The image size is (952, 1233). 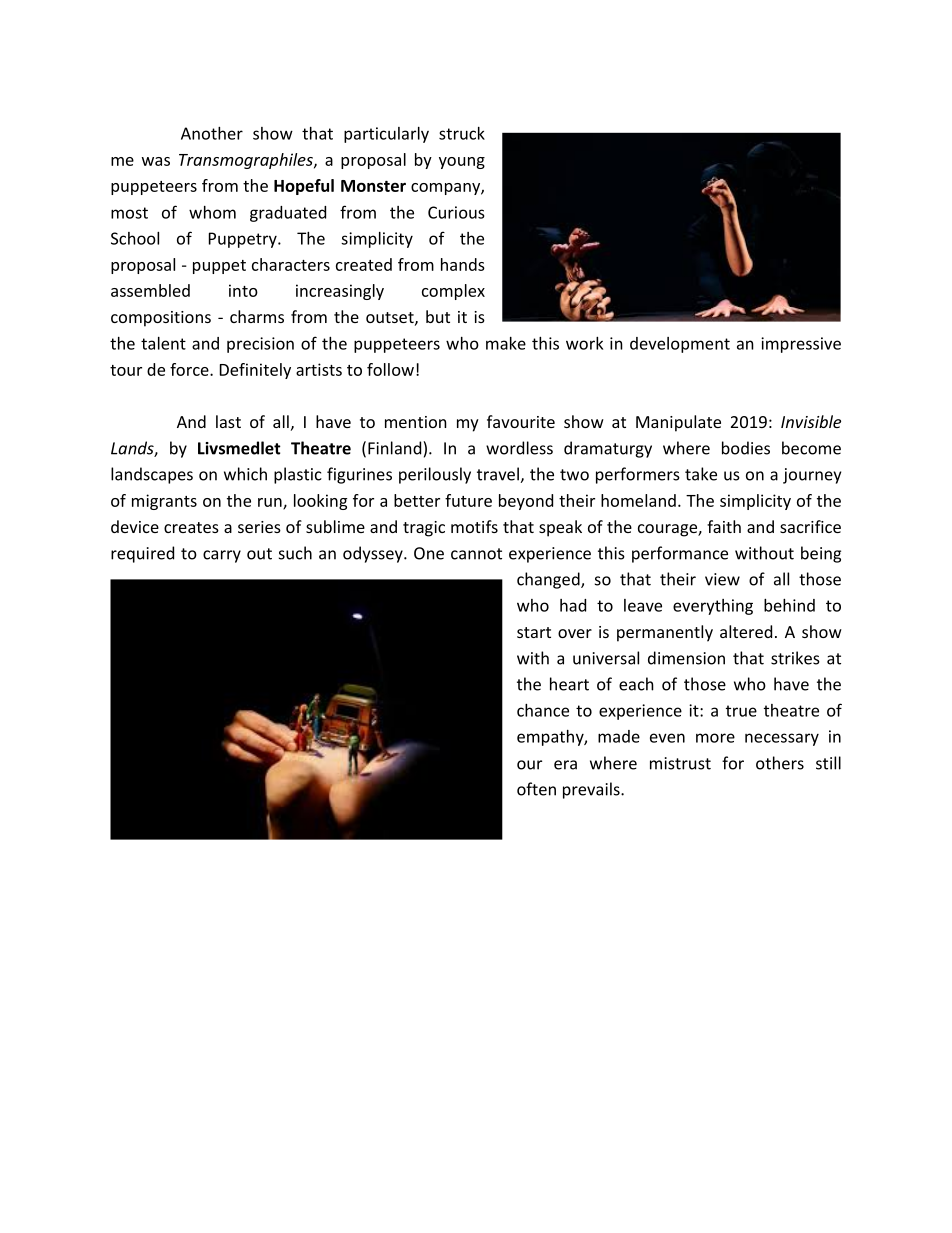 I want to click on Invisible, so click(x=811, y=421).
